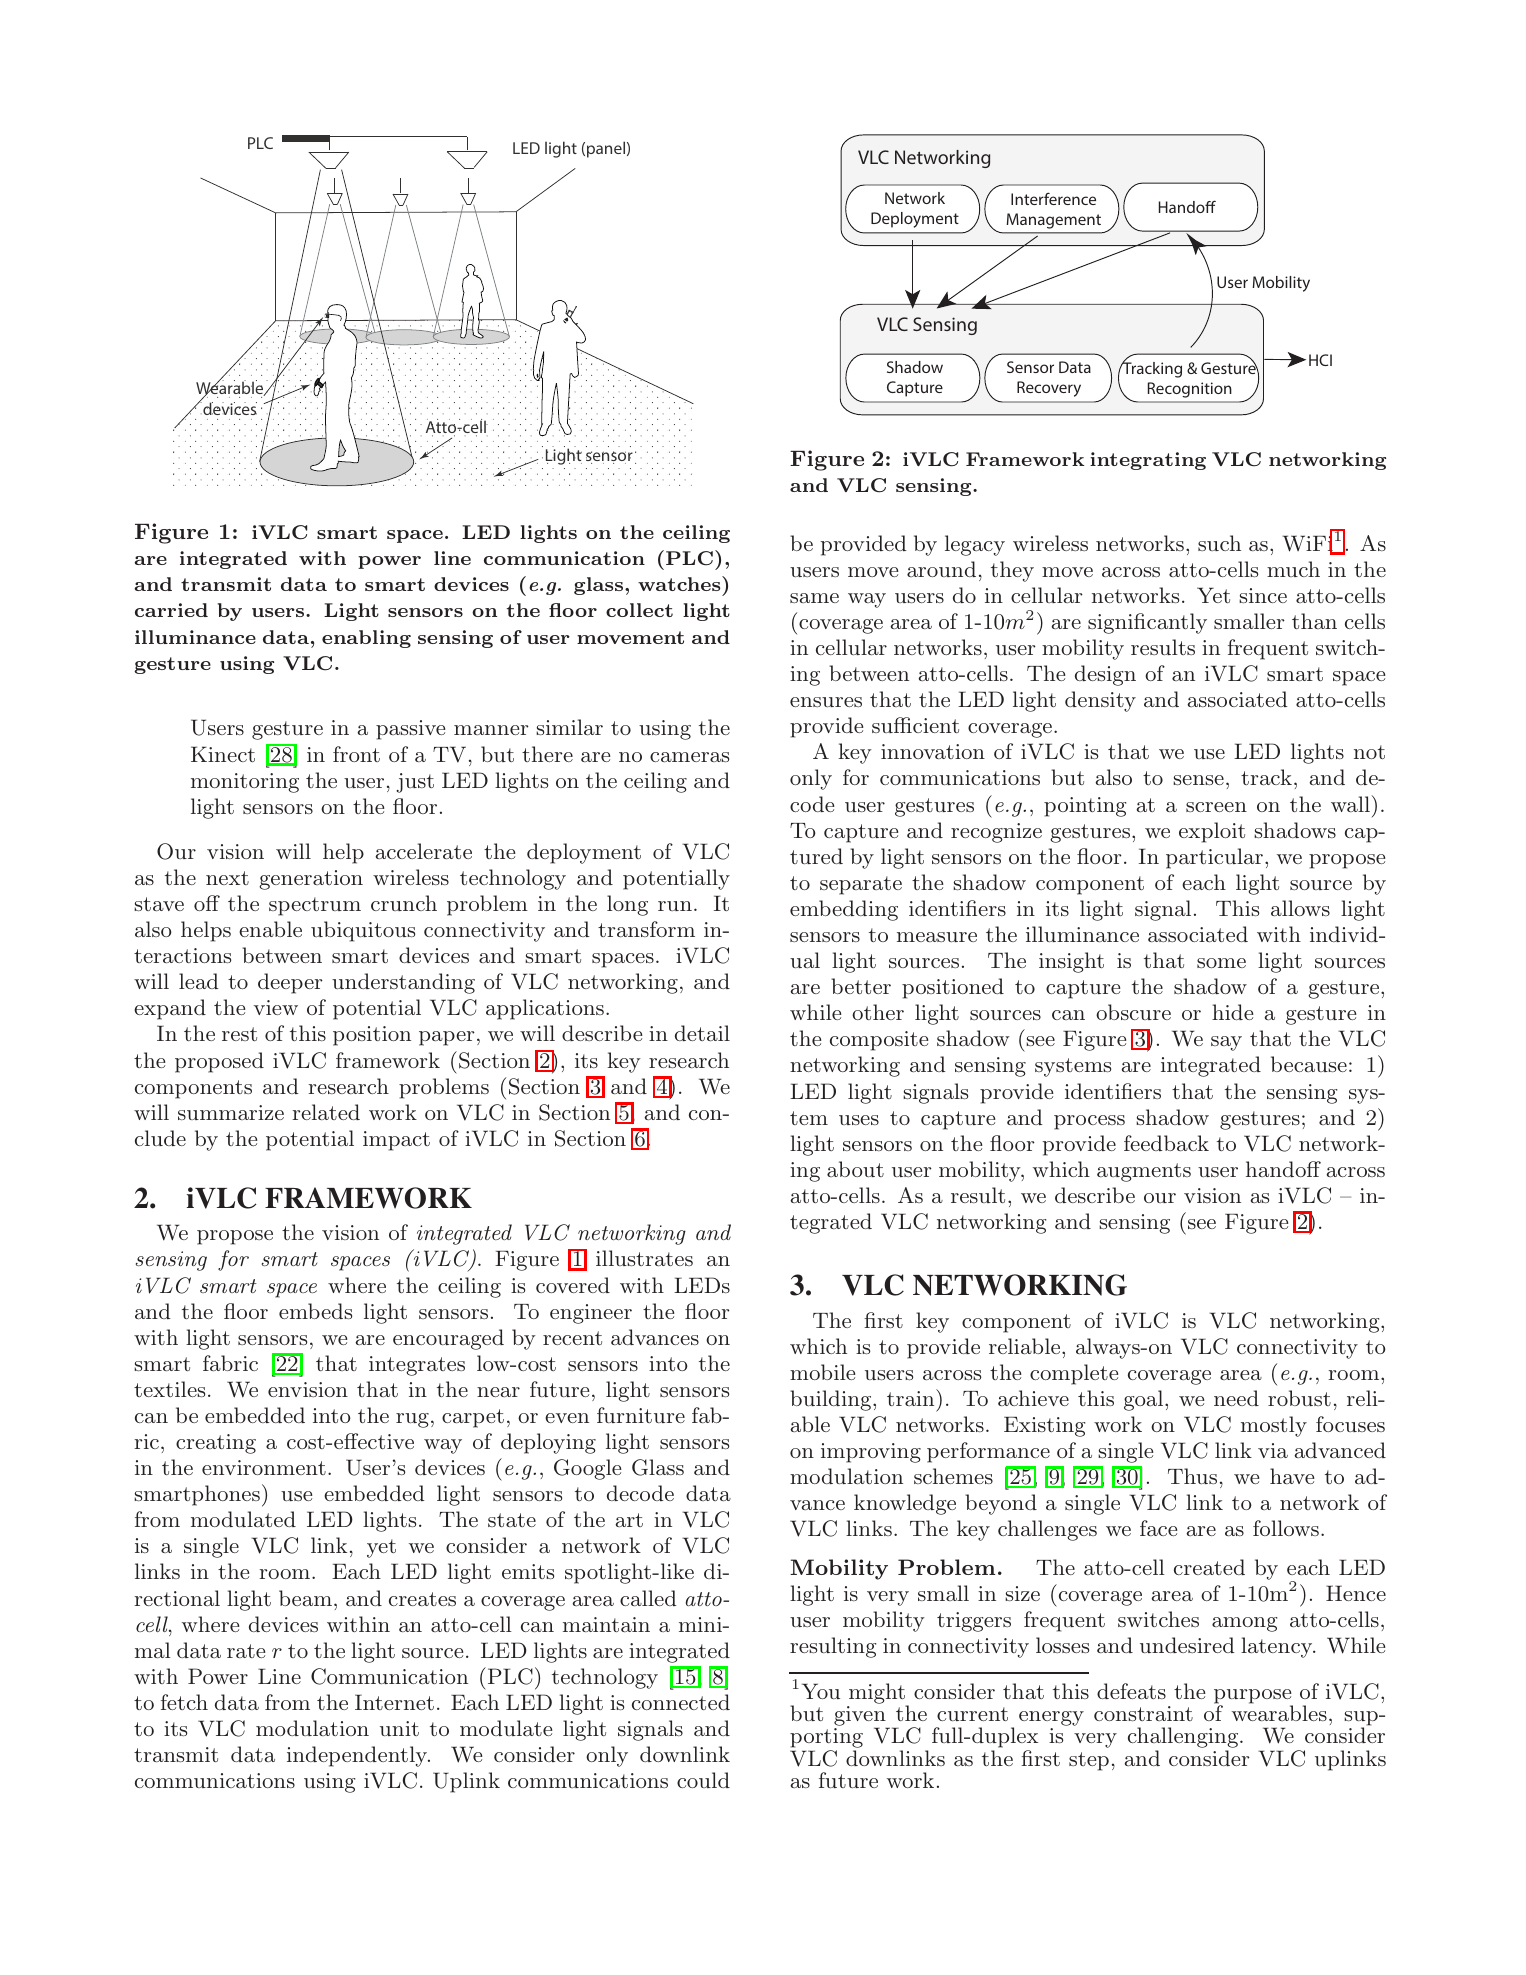  I want to click on detail, so click(702, 1033).
